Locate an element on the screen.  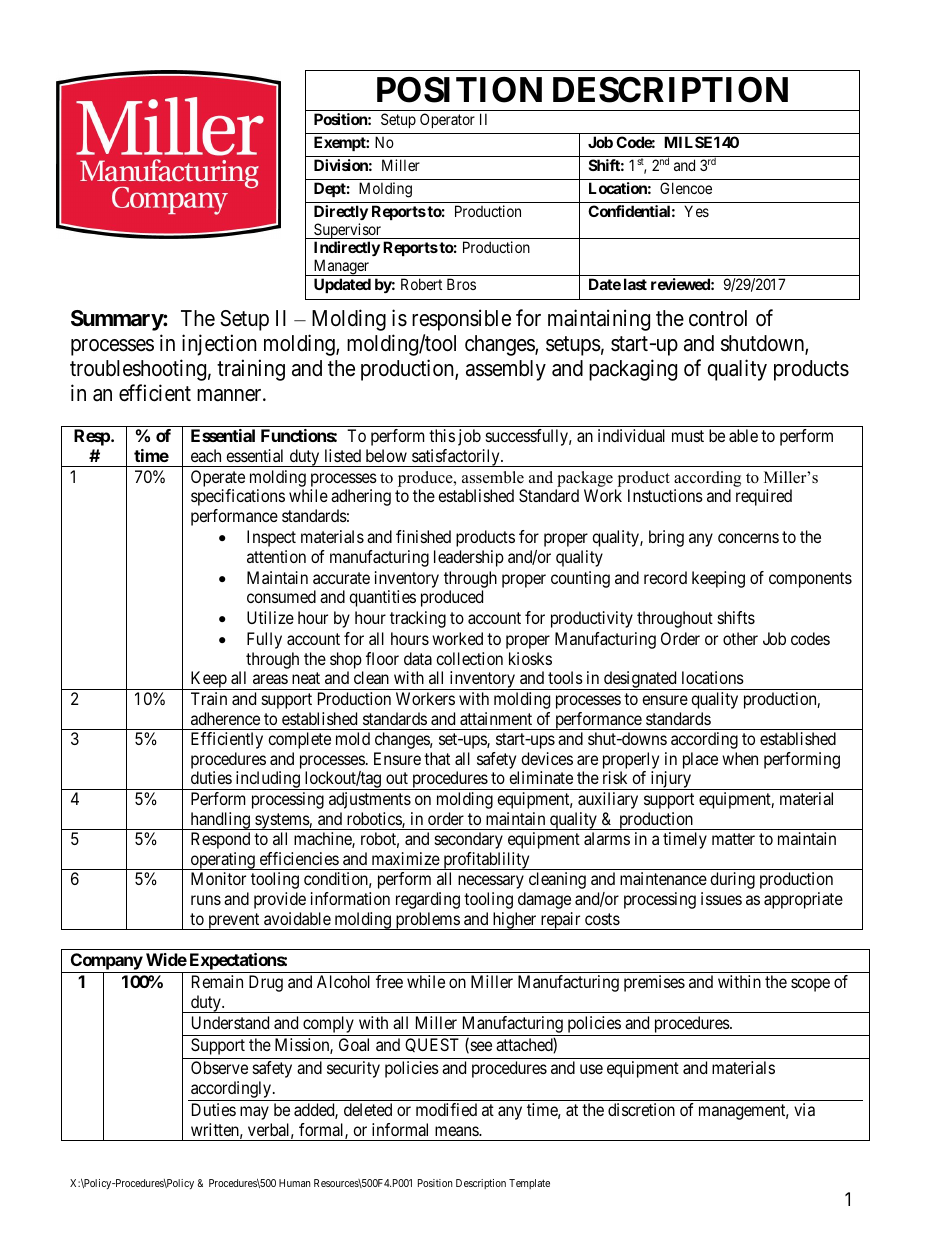
Template is located at coordinates (529, 1184).
